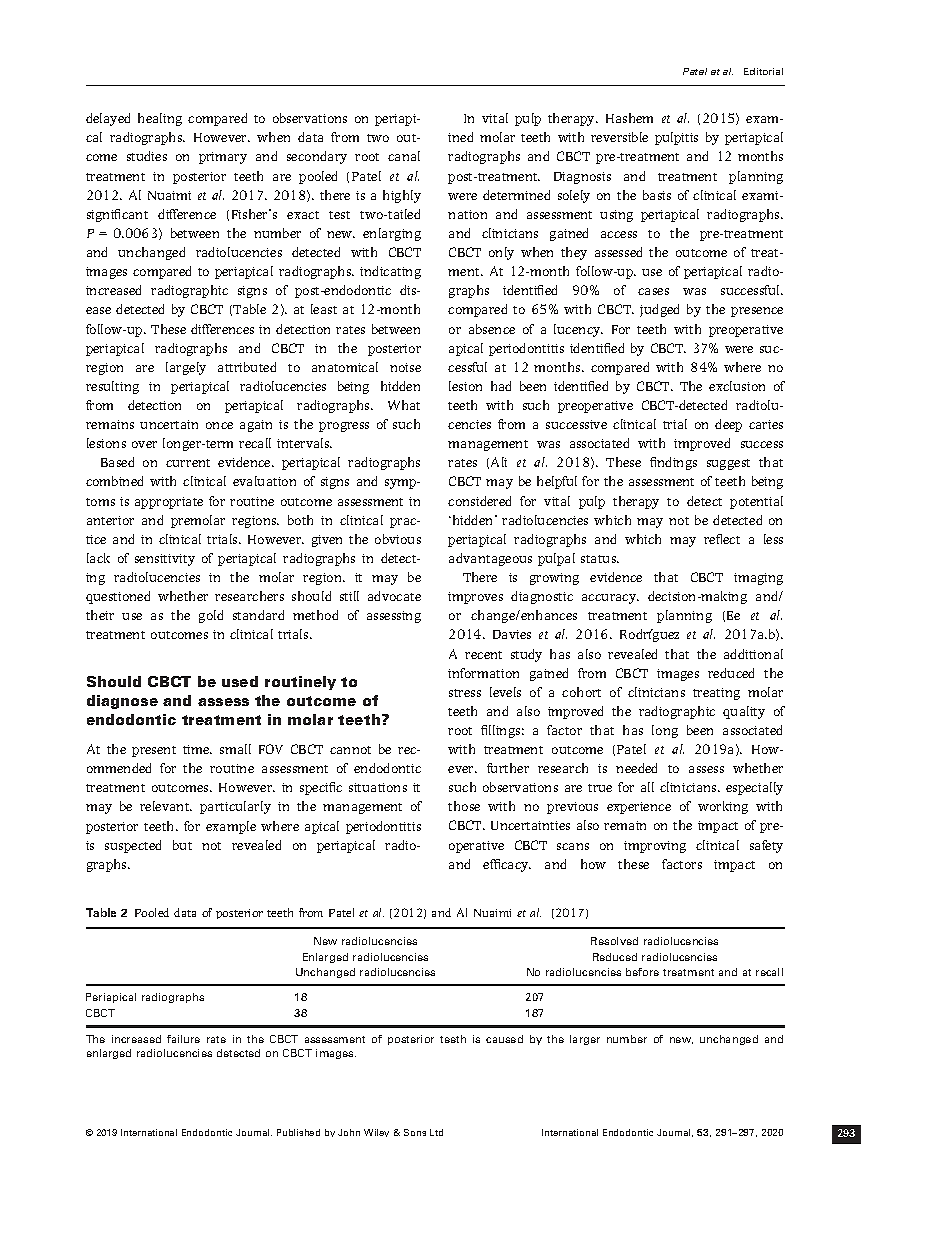  I want to click on failure, so click(183, 1039).
